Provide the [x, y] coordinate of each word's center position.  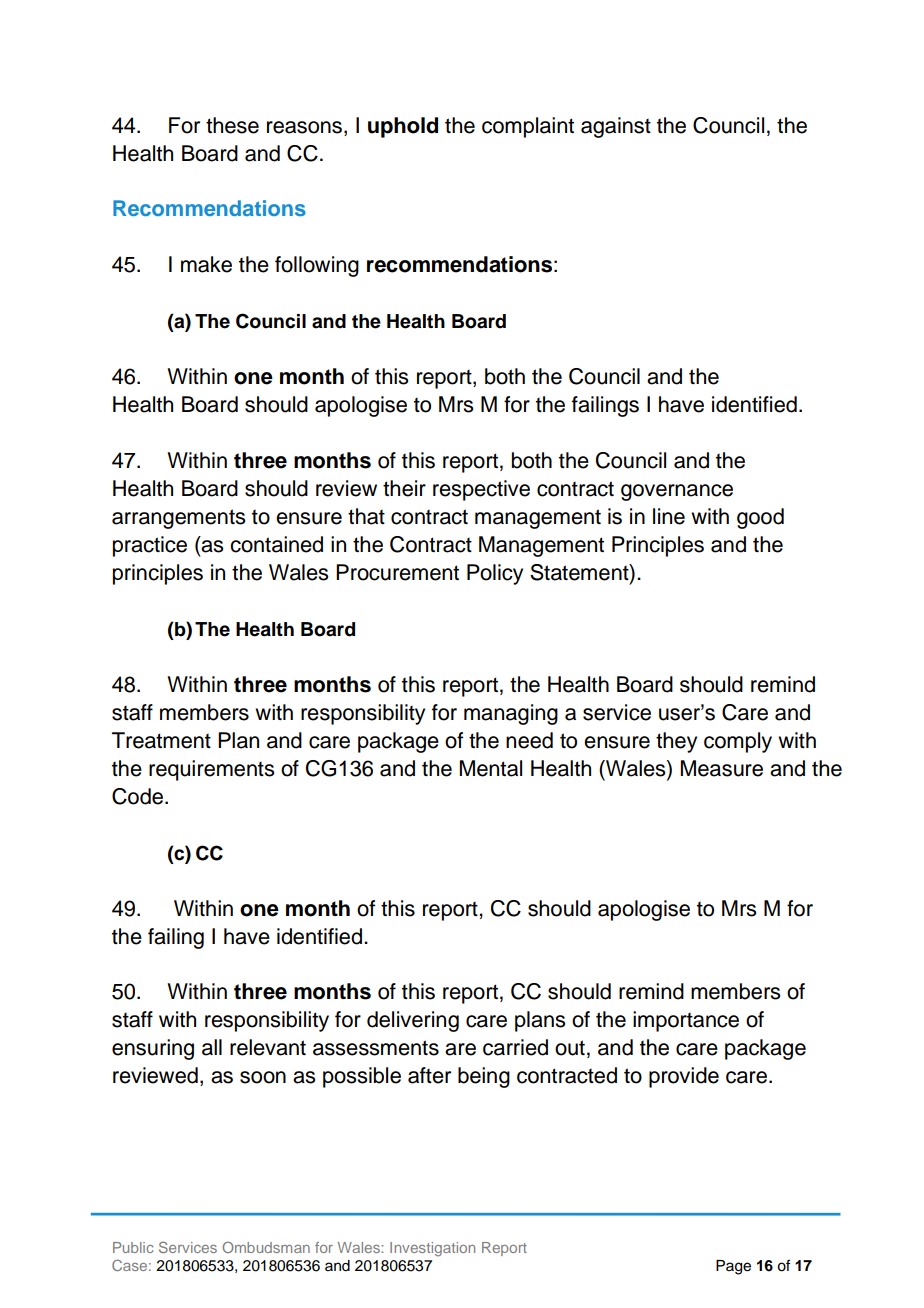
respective [481, 490]
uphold [403, 127]
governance [677, 492]
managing [511, 714]
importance [686, 1021]
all [212, 1047]
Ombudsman [266, 1247]
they [676, 742]
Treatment [161, 740]
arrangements [178, 519]
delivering [413, 1021]
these [232, 125]
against [616, 127]
